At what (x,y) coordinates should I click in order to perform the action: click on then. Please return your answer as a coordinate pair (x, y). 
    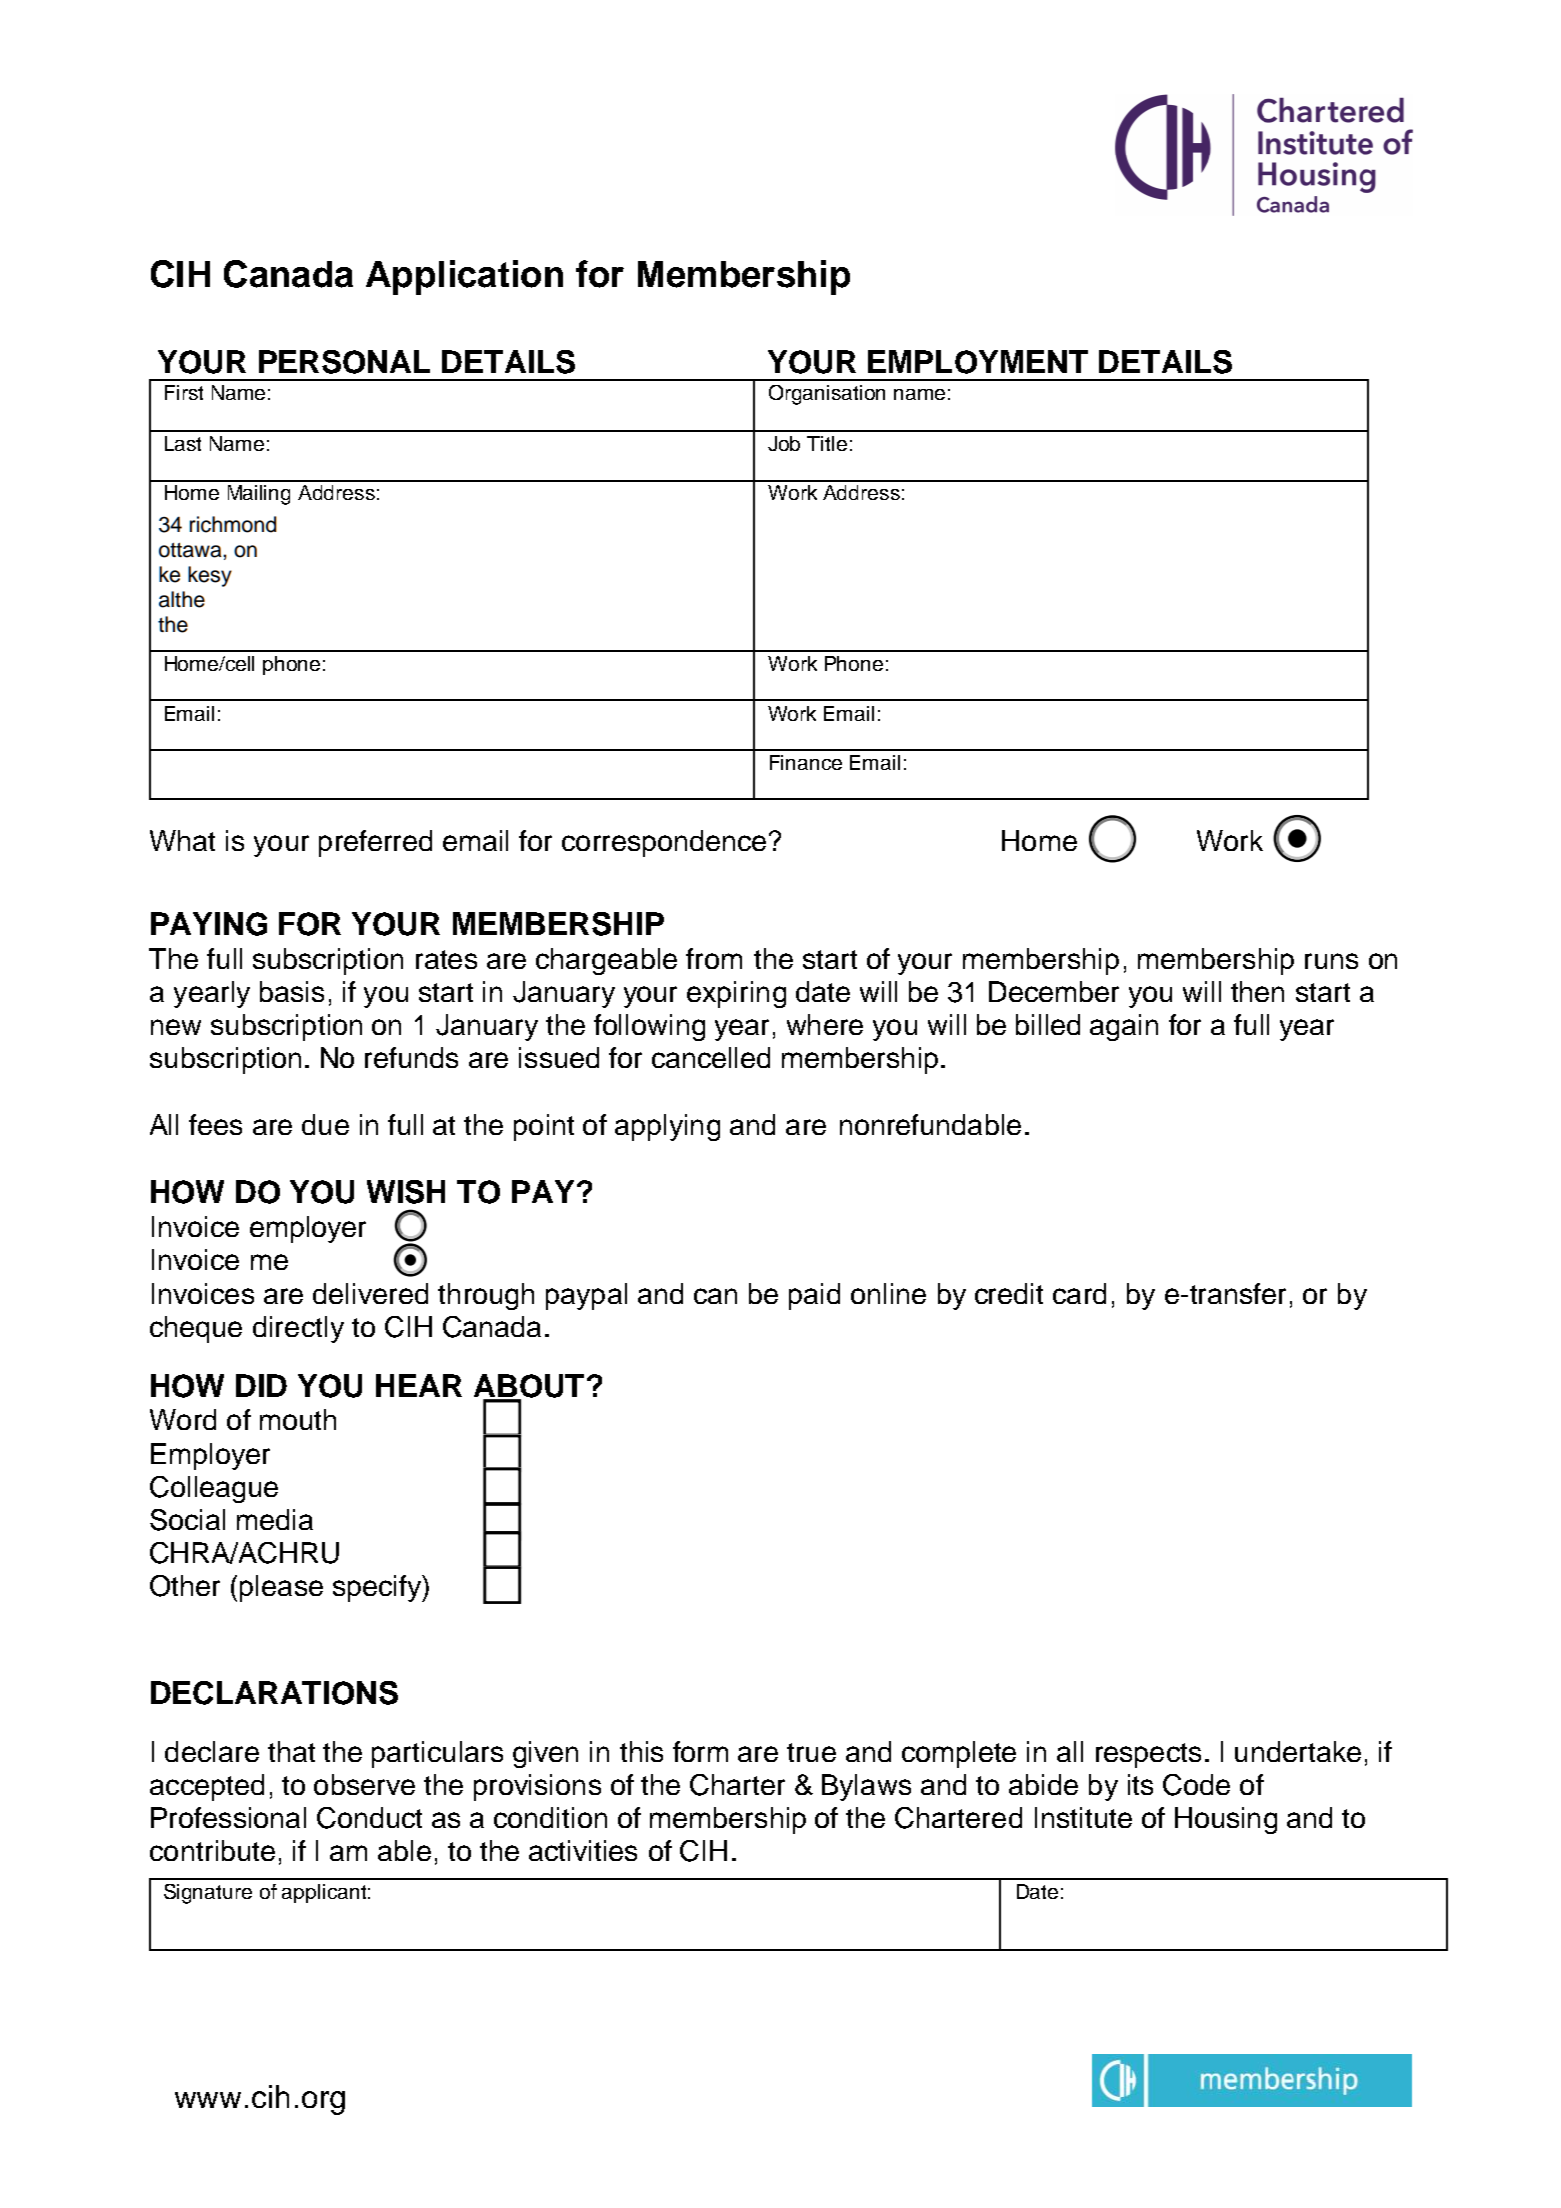
    Looking at the image, I should click on (1257, 991).
